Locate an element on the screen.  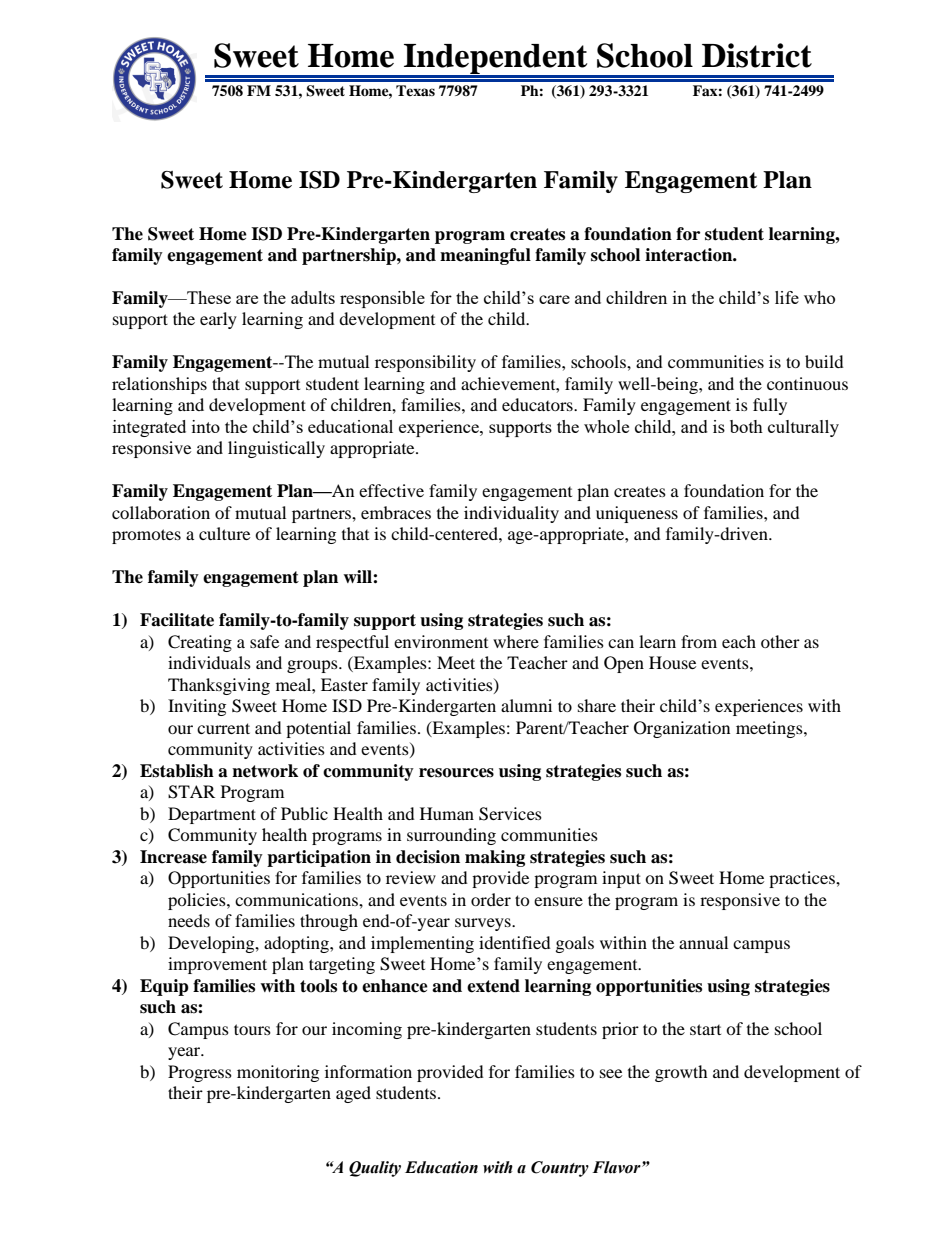
other is located at coordinates (780, 641).
